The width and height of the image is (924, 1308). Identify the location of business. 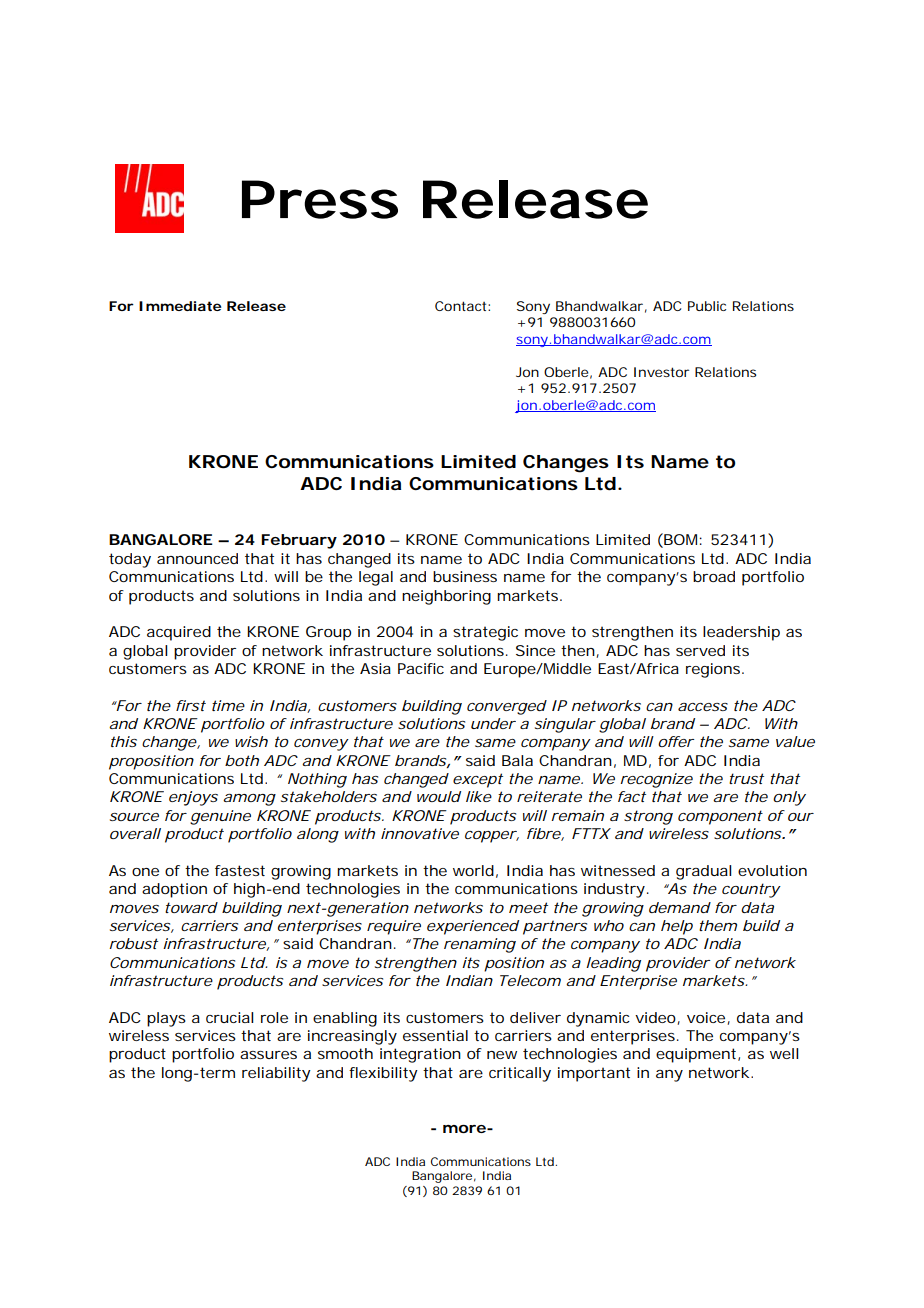
(465, 576).
